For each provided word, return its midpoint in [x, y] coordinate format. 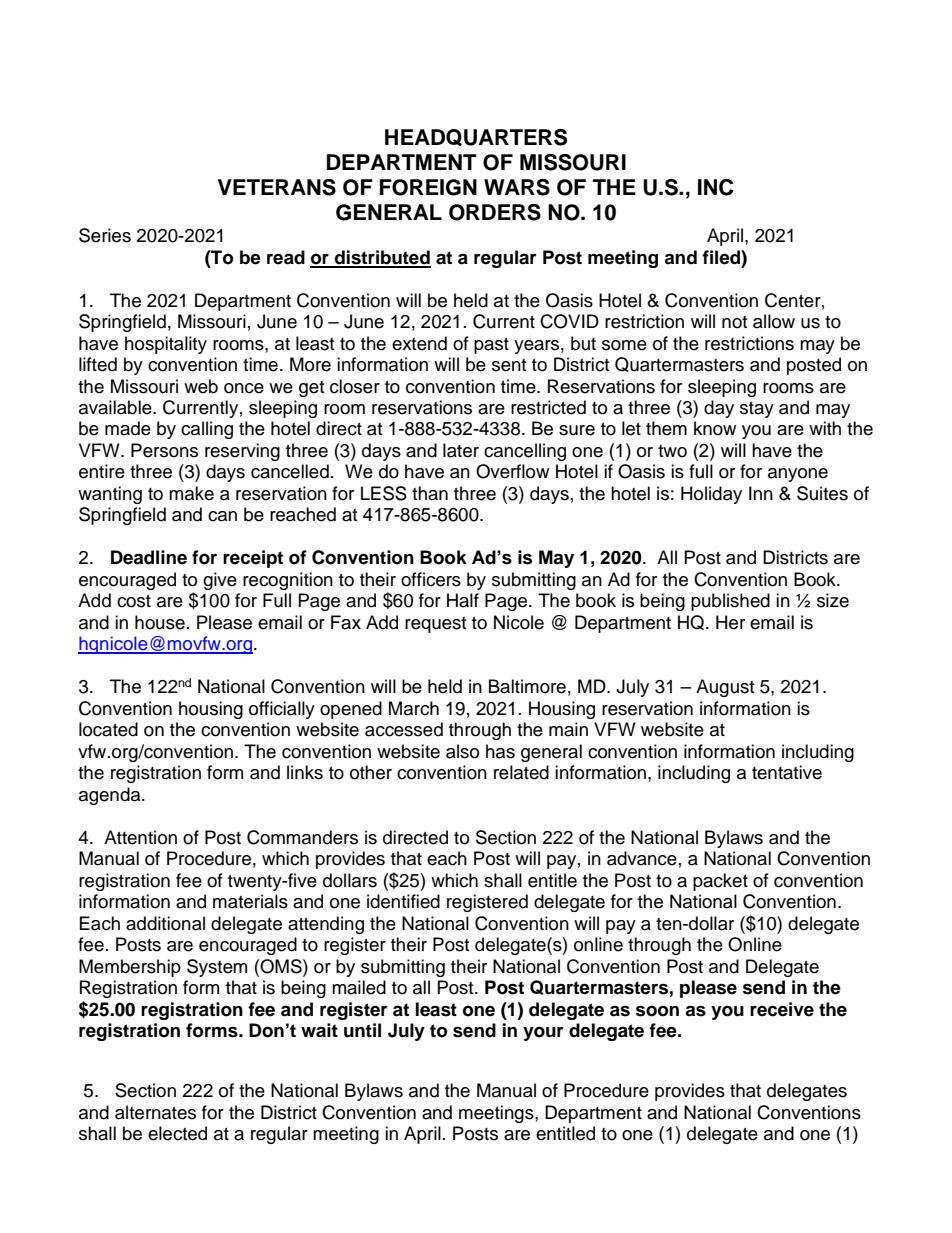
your [543, 1034]
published [730, 602]
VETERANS [277, 187]
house [160, 622]
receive [782, 1009]
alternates [155, 1112]
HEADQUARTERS [476, 137]
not [734, 322]
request [435, 625]
